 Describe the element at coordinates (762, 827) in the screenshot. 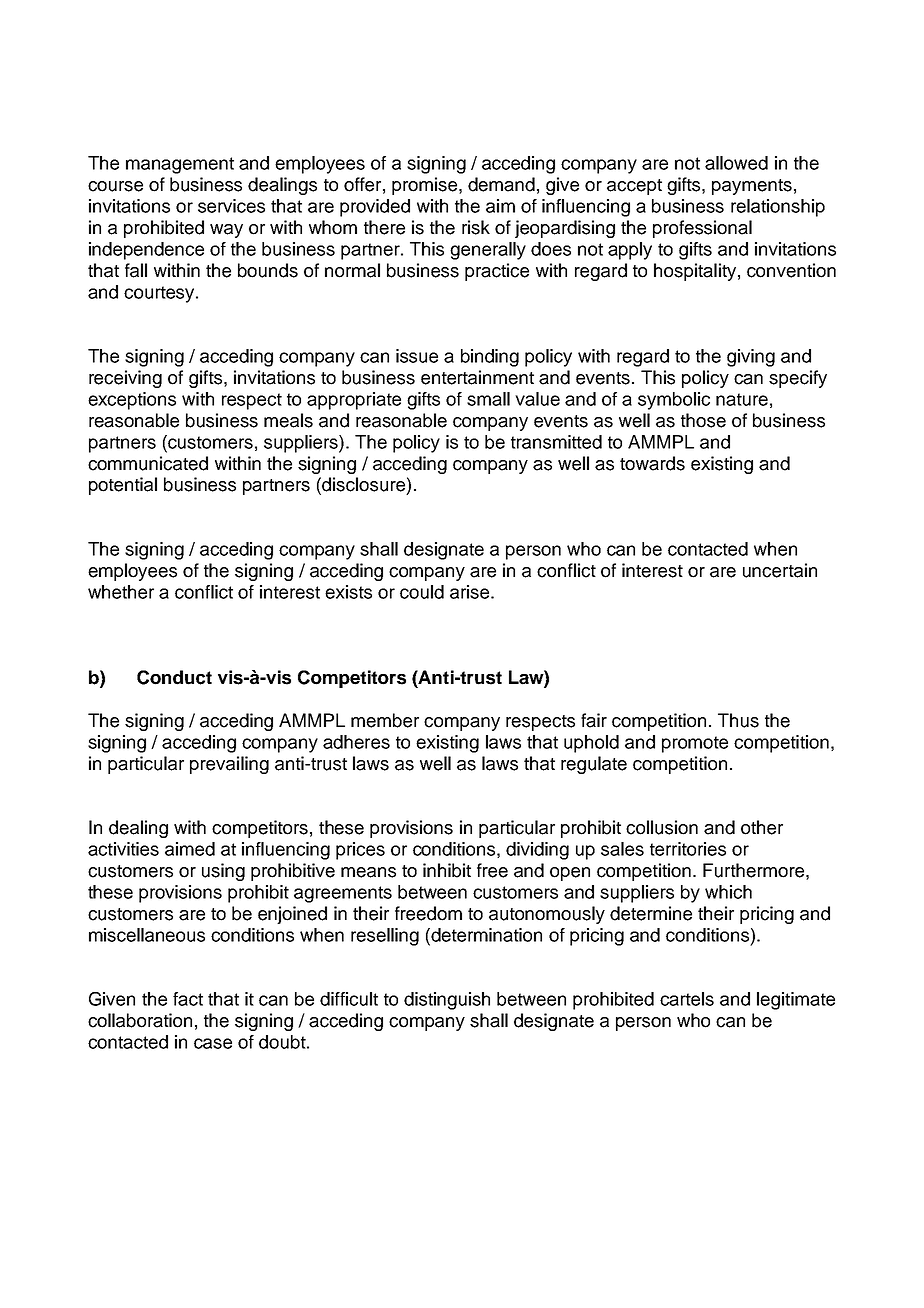

I see `other` at that location.
